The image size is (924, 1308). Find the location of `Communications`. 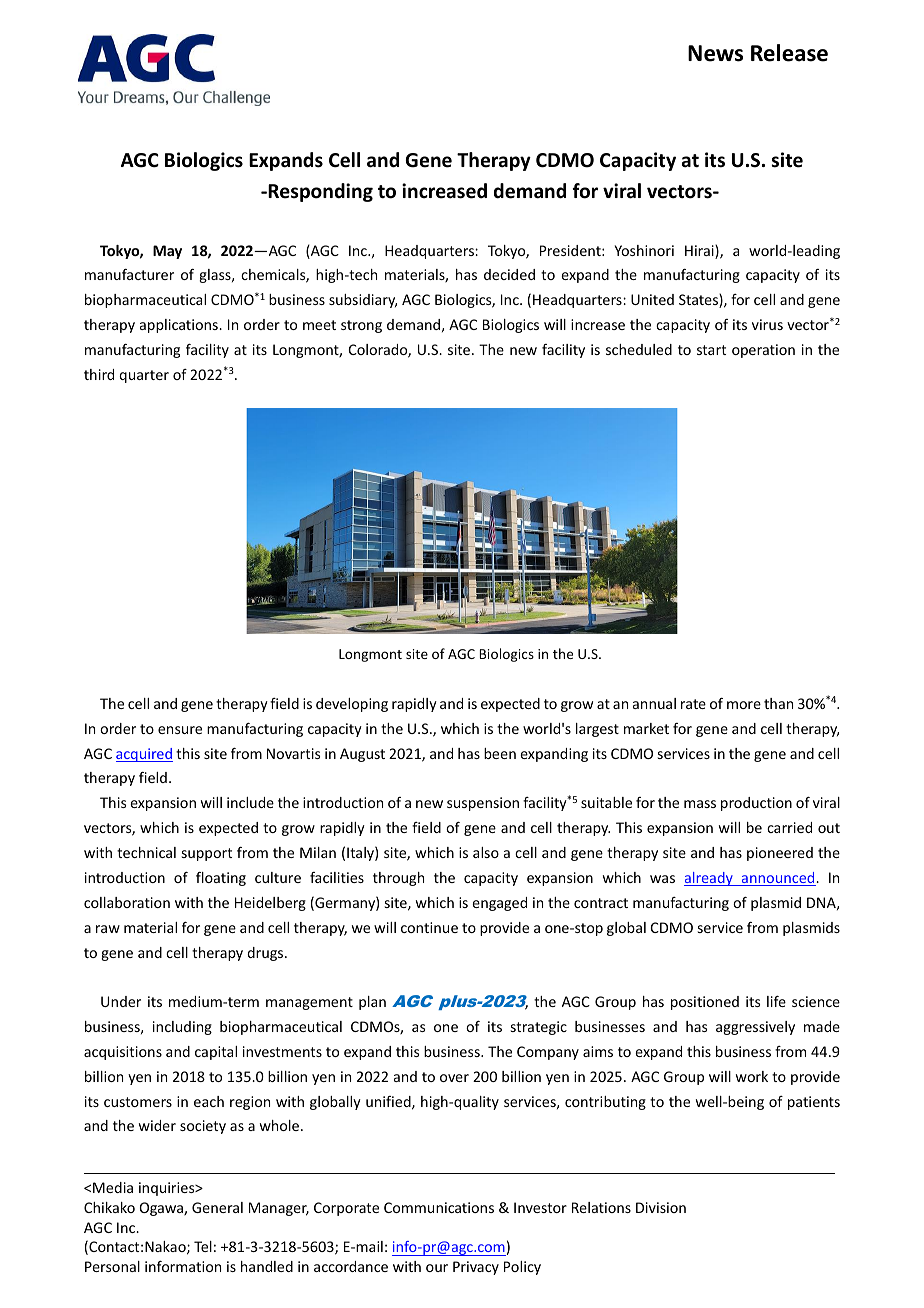

Communications is located at coordinates (439, 1207).
